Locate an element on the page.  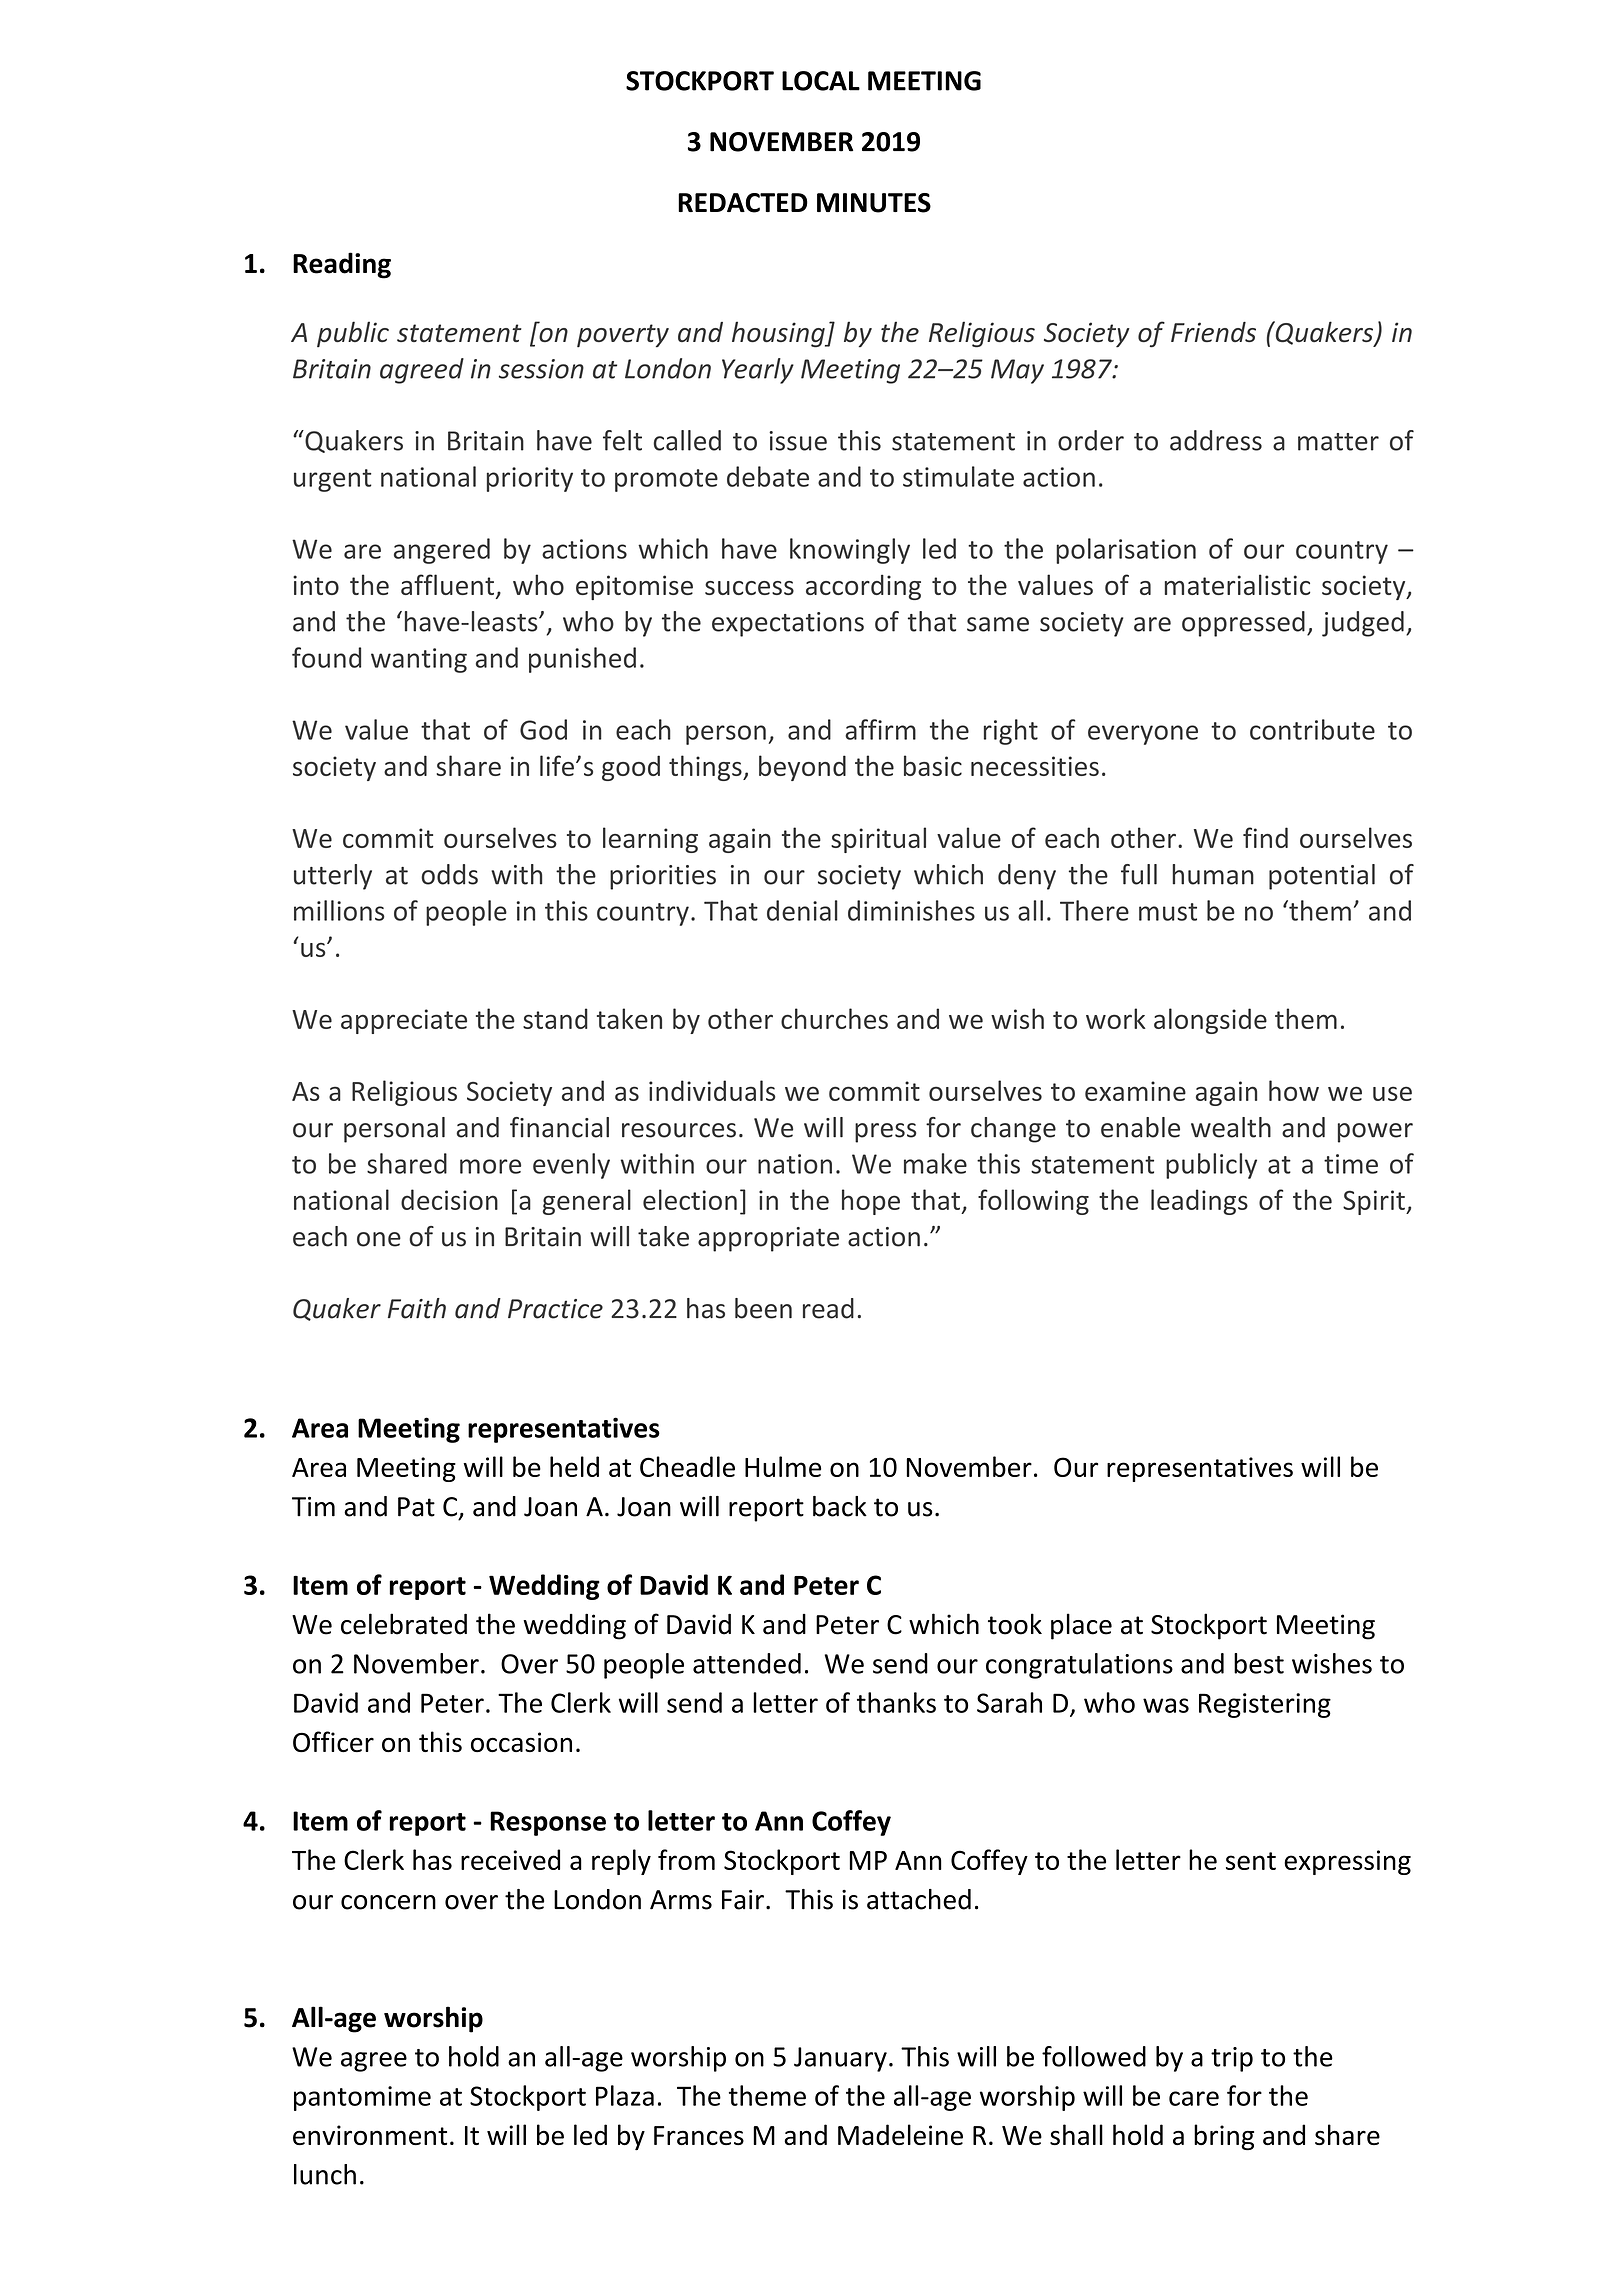
find is located at coordinates (1265, 837).
